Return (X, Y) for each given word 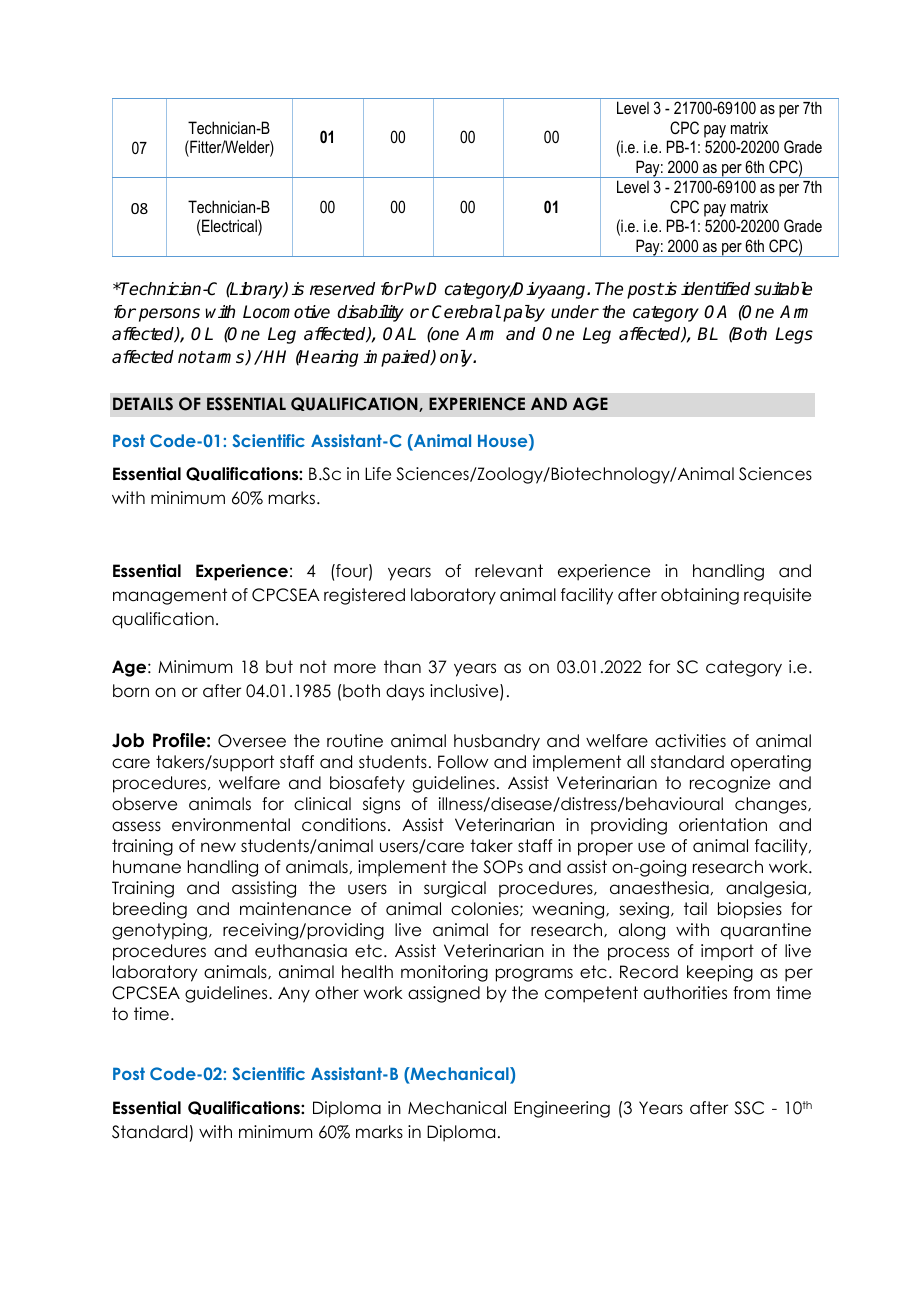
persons (169, 315)
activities (690, 741)
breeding (150, 910)
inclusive (465, 692)
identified (715, 289)
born (131, 691)
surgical (455, 889)
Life (378, 474)
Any (294, 995)
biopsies (750, 910)
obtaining (700, 596)
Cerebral (466, 312)
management (170, 596)
